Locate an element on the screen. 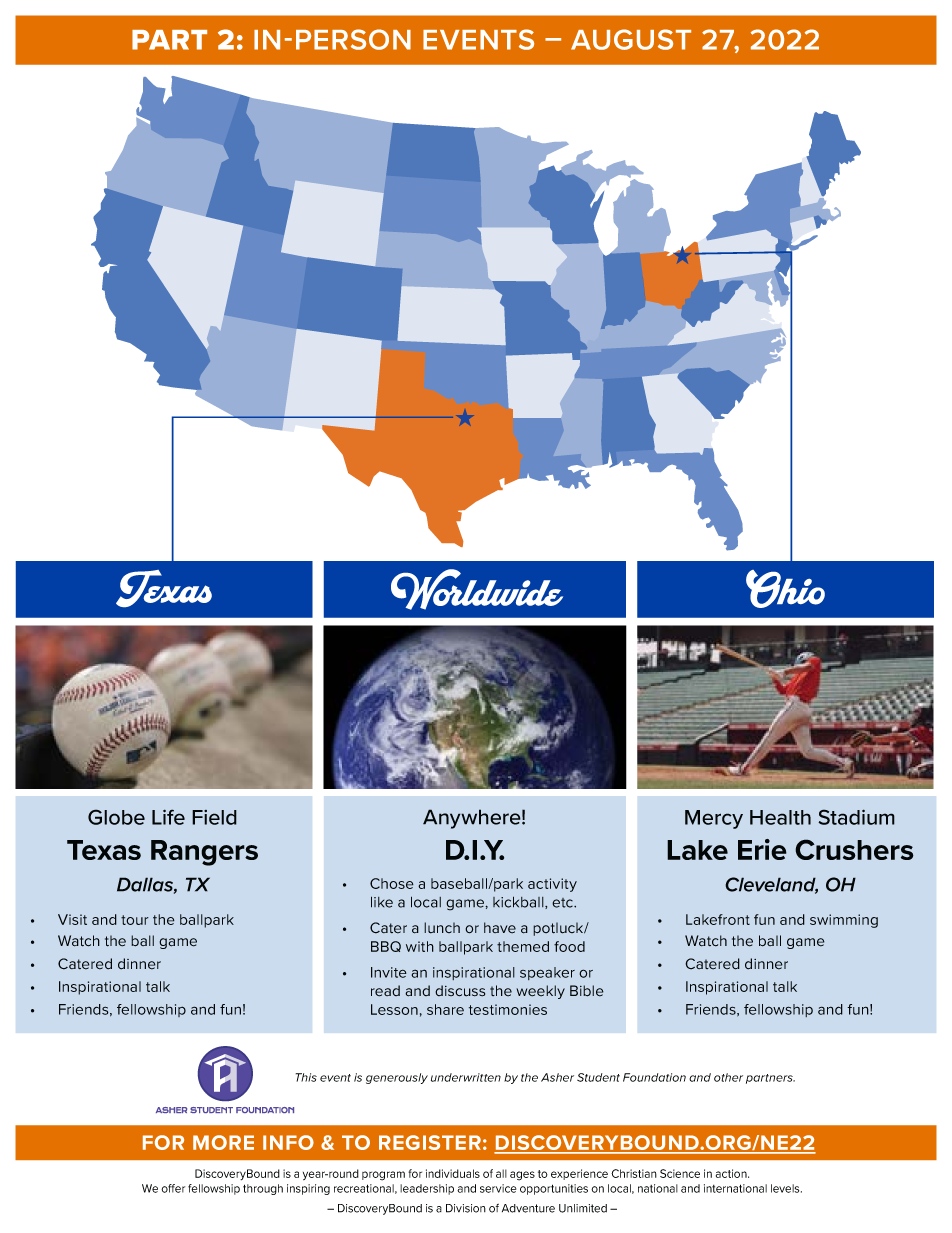  Ohio is located at coordinates (785, 589).
